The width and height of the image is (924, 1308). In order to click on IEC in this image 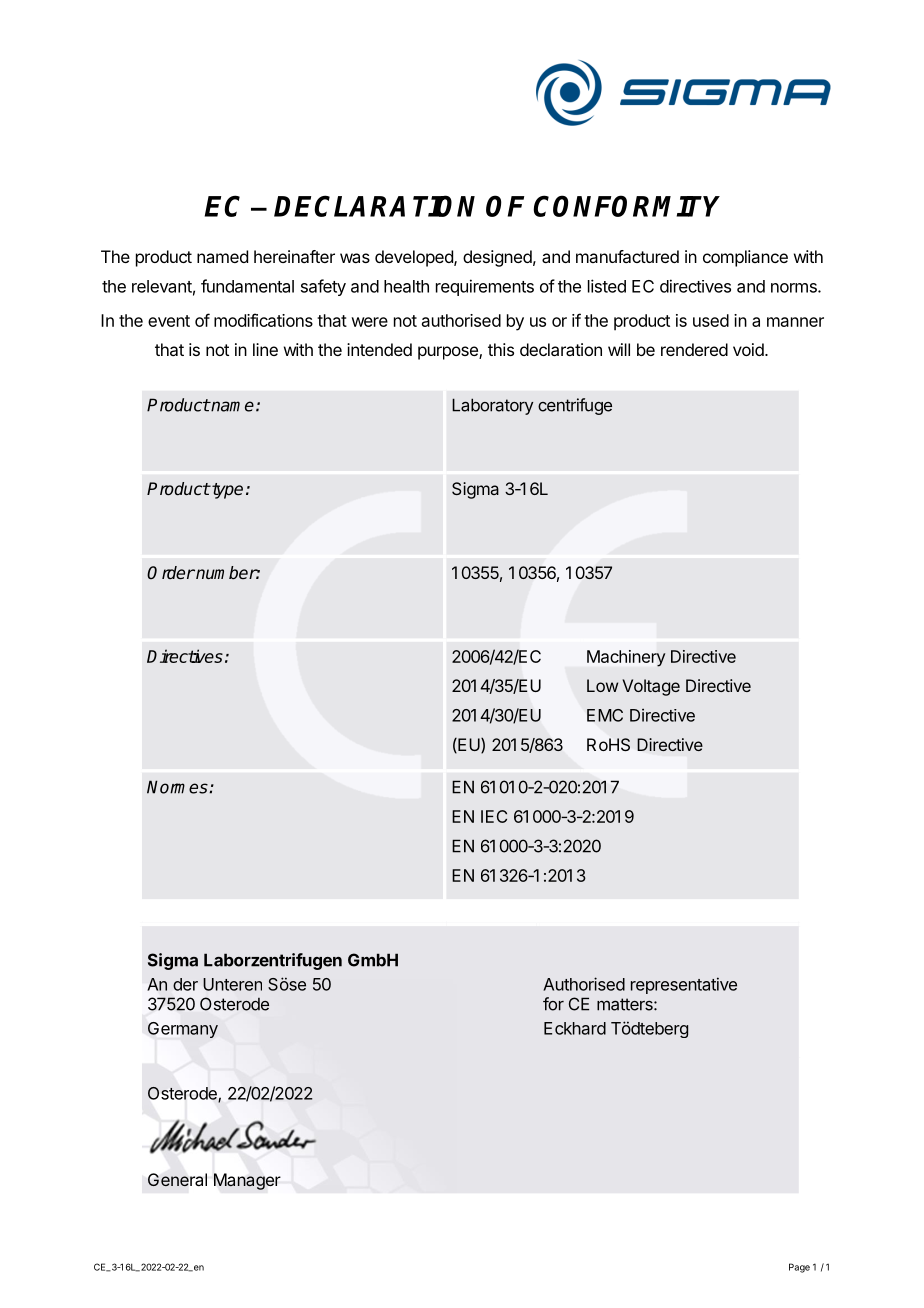, I will do `click(494, 816)`.
